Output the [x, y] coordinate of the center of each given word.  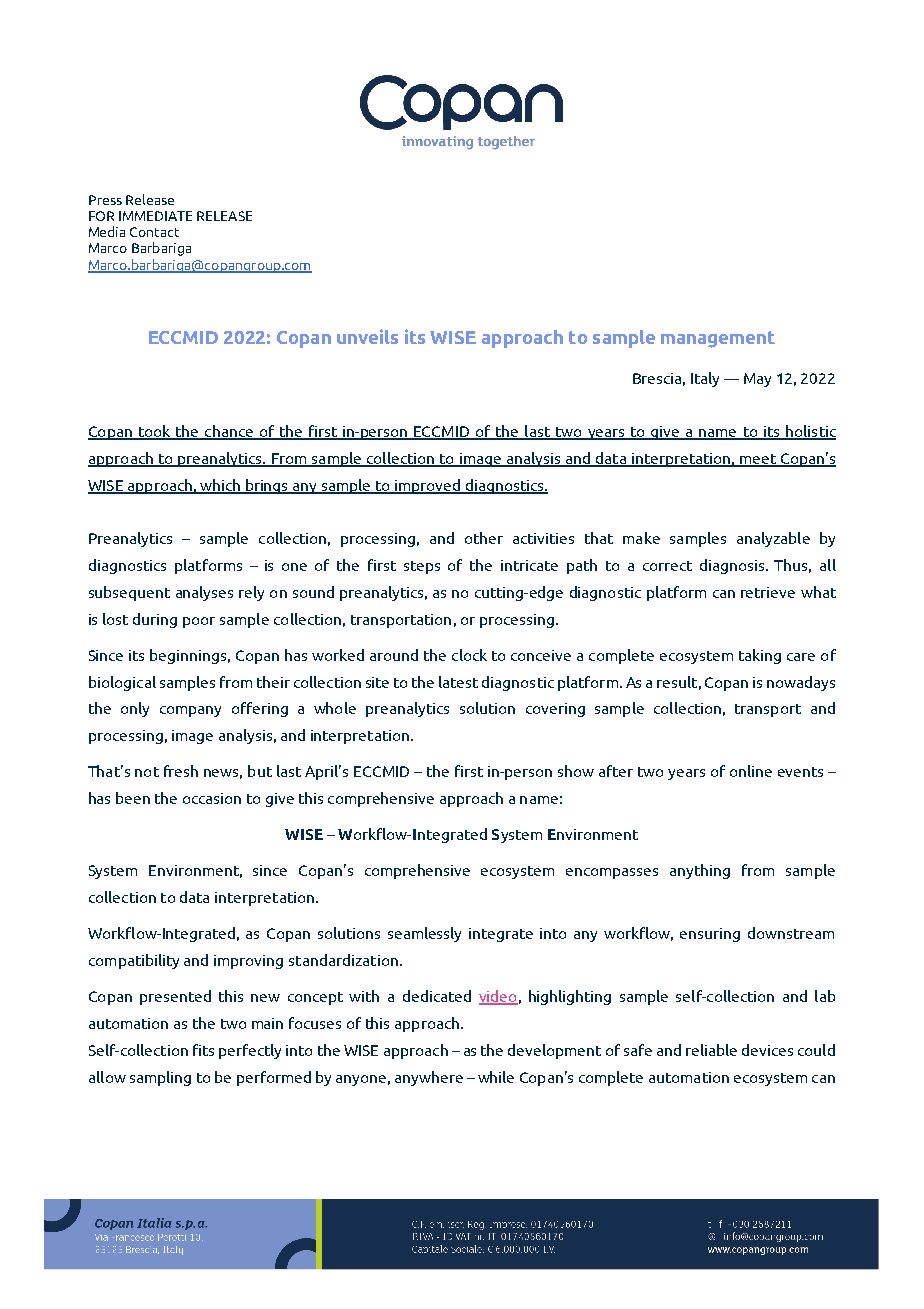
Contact [154, 232]
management [718, 339]
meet [758, 460]
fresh [181, 771]
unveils [367, 336]
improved [427, 486]
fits [203, 1050]
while [496, 1077]
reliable [711, 1050]
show [576, 771]
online [751, 771]
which [220, 486]
